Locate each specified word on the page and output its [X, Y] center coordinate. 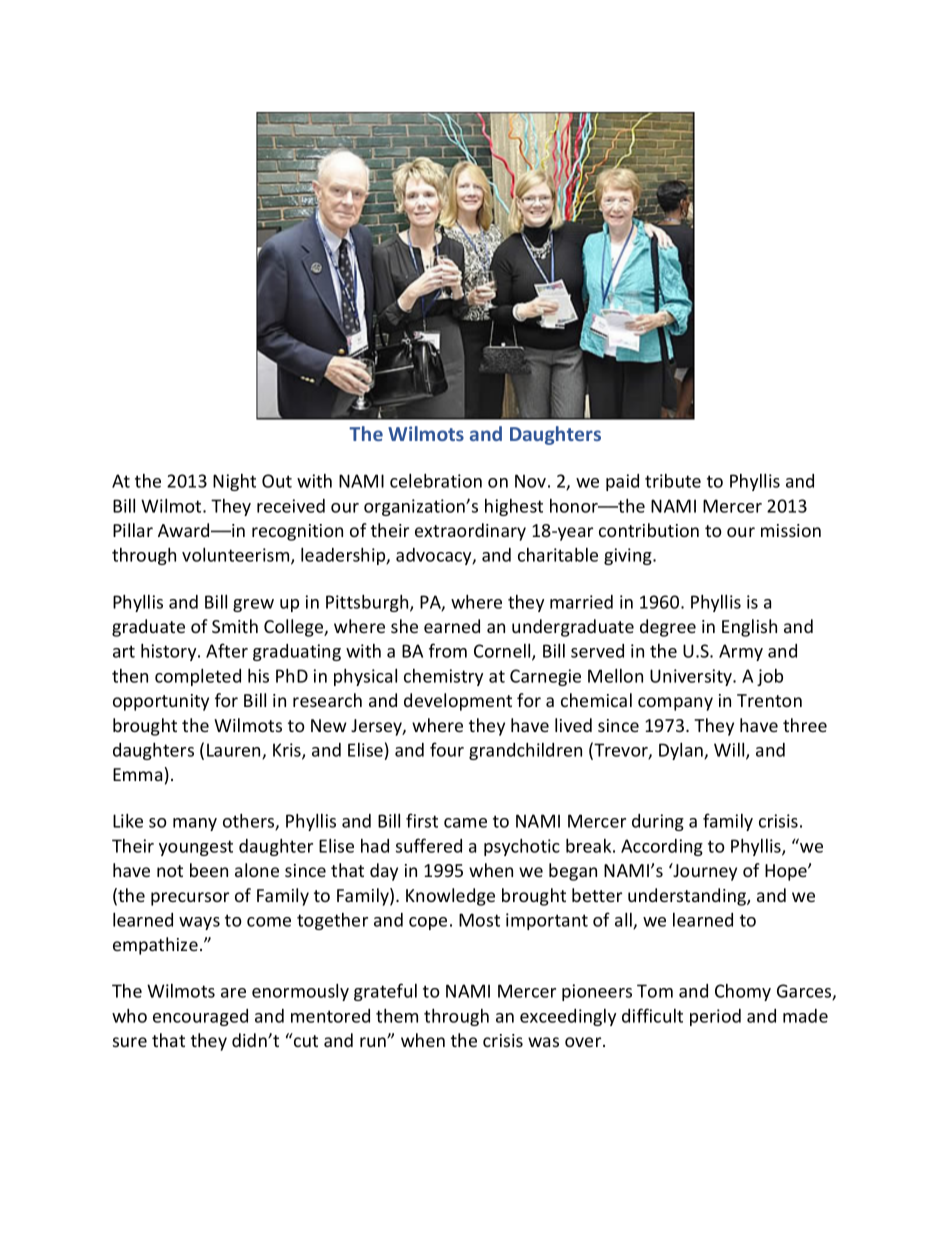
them [397, 1015]
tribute [673, 481]
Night [234, 482]
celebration [436, 480]
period [715, 1017]
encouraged [200, 1017]
